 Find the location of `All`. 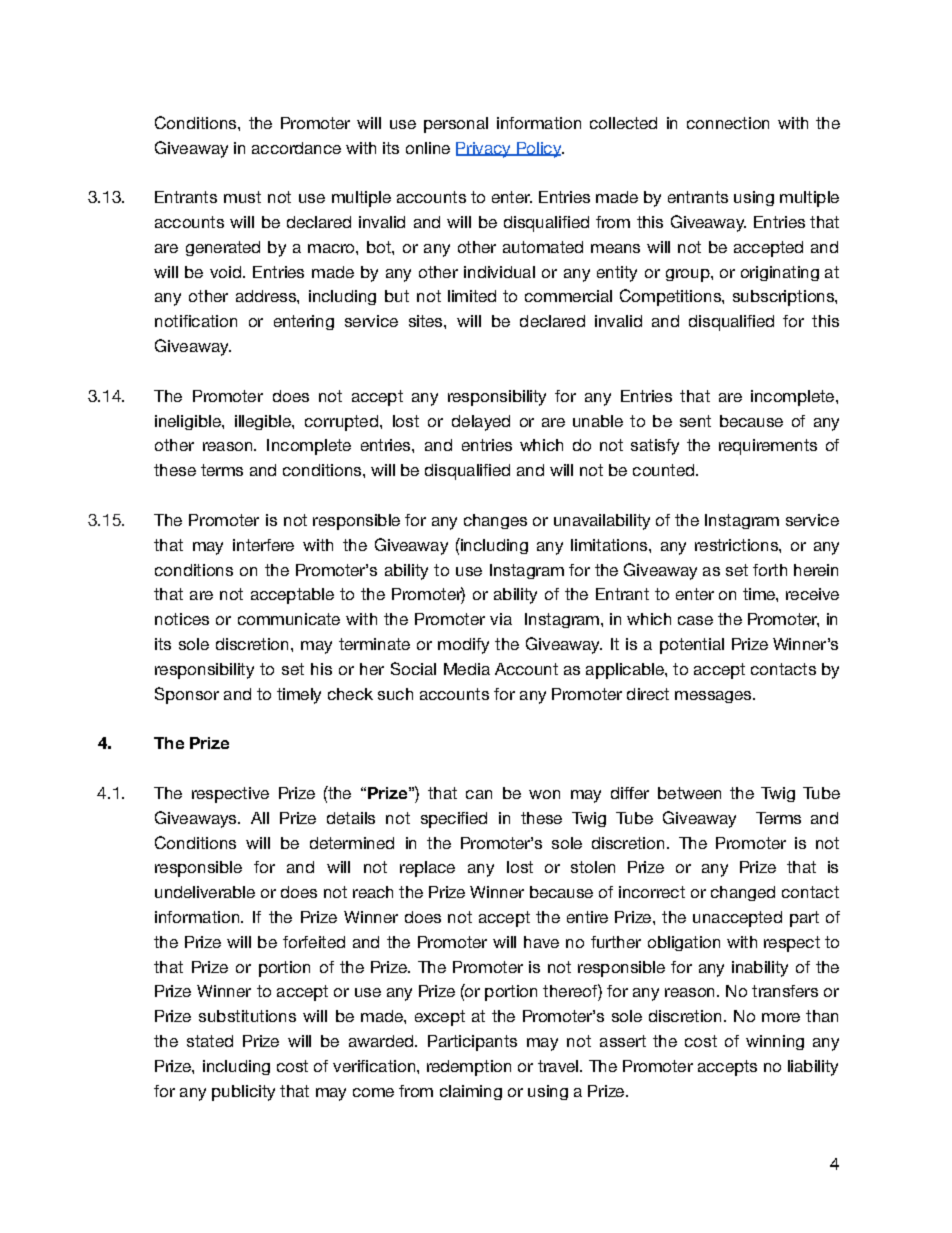

All is located at coordinates (260, 818).
